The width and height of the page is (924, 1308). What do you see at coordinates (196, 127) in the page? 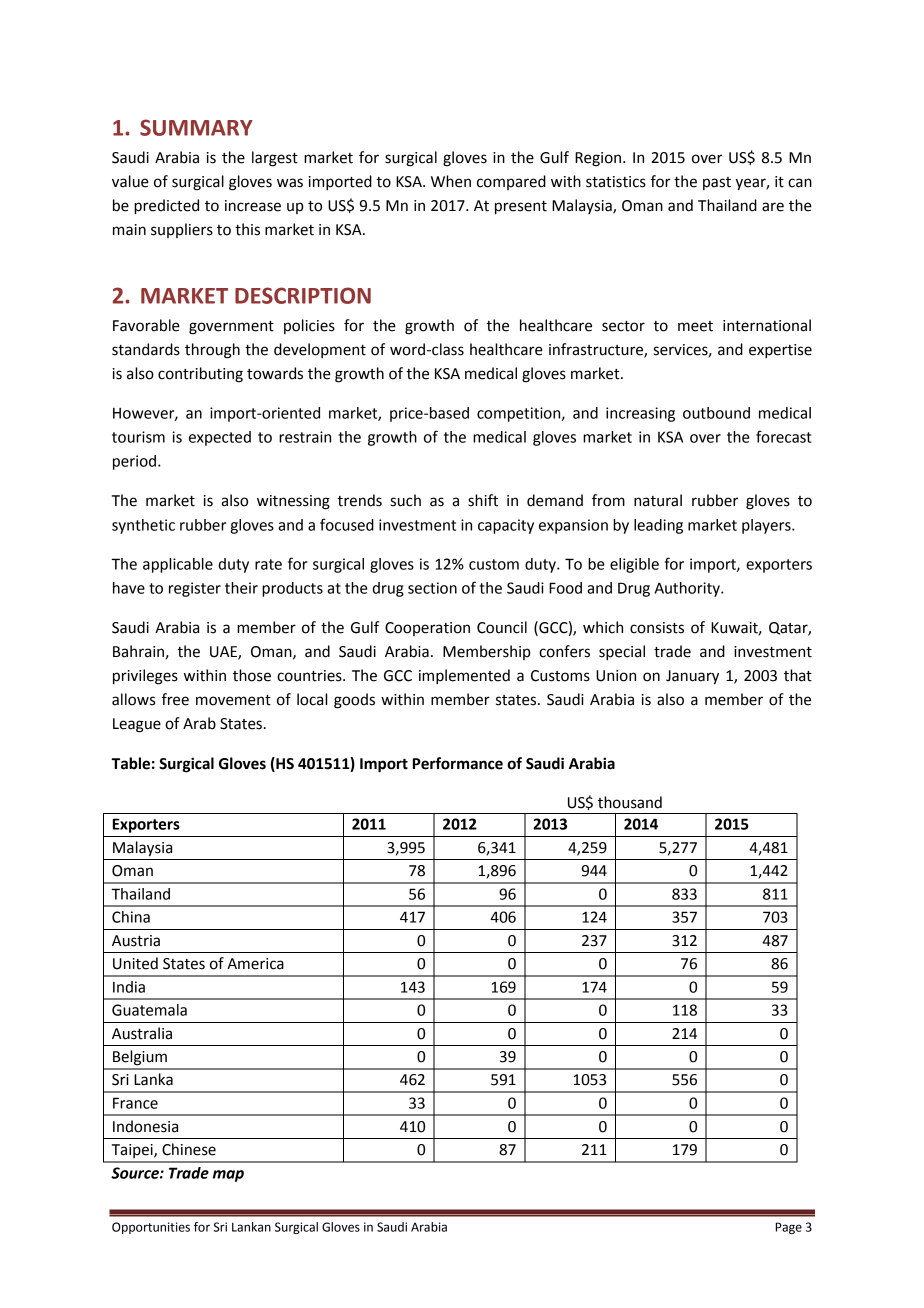
I see `SUMMARY` at bounding box center [196, 127].
